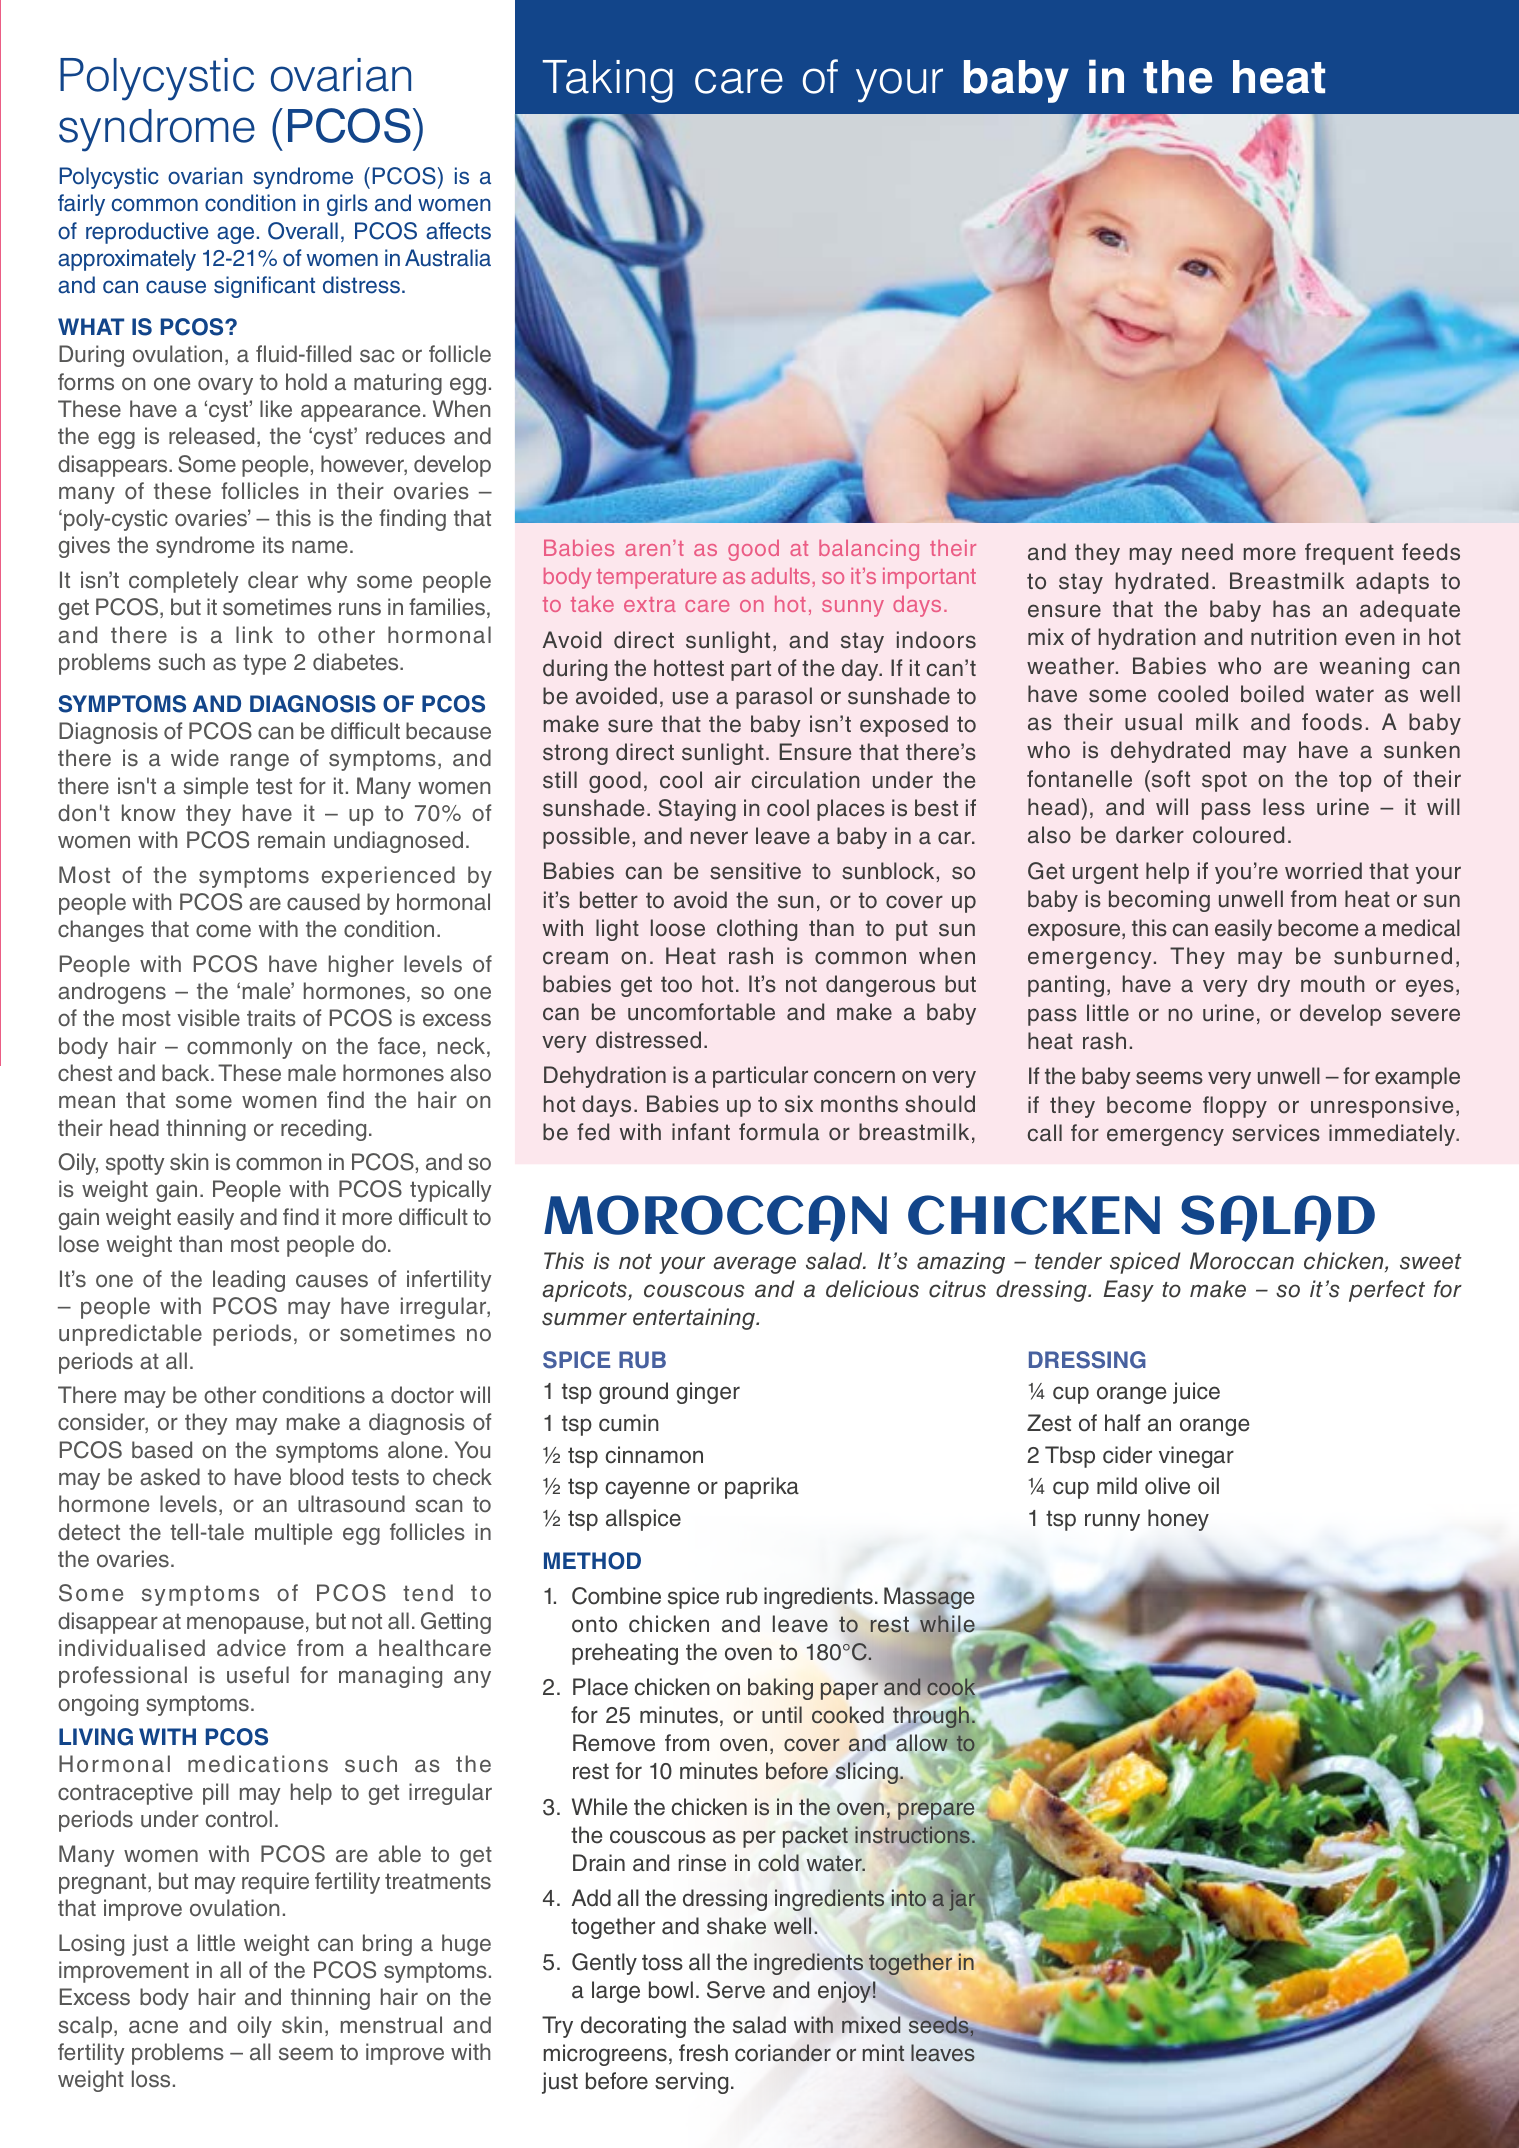 The image size is (1519, 2148). I want to click on acne, so click(153, 2027).
